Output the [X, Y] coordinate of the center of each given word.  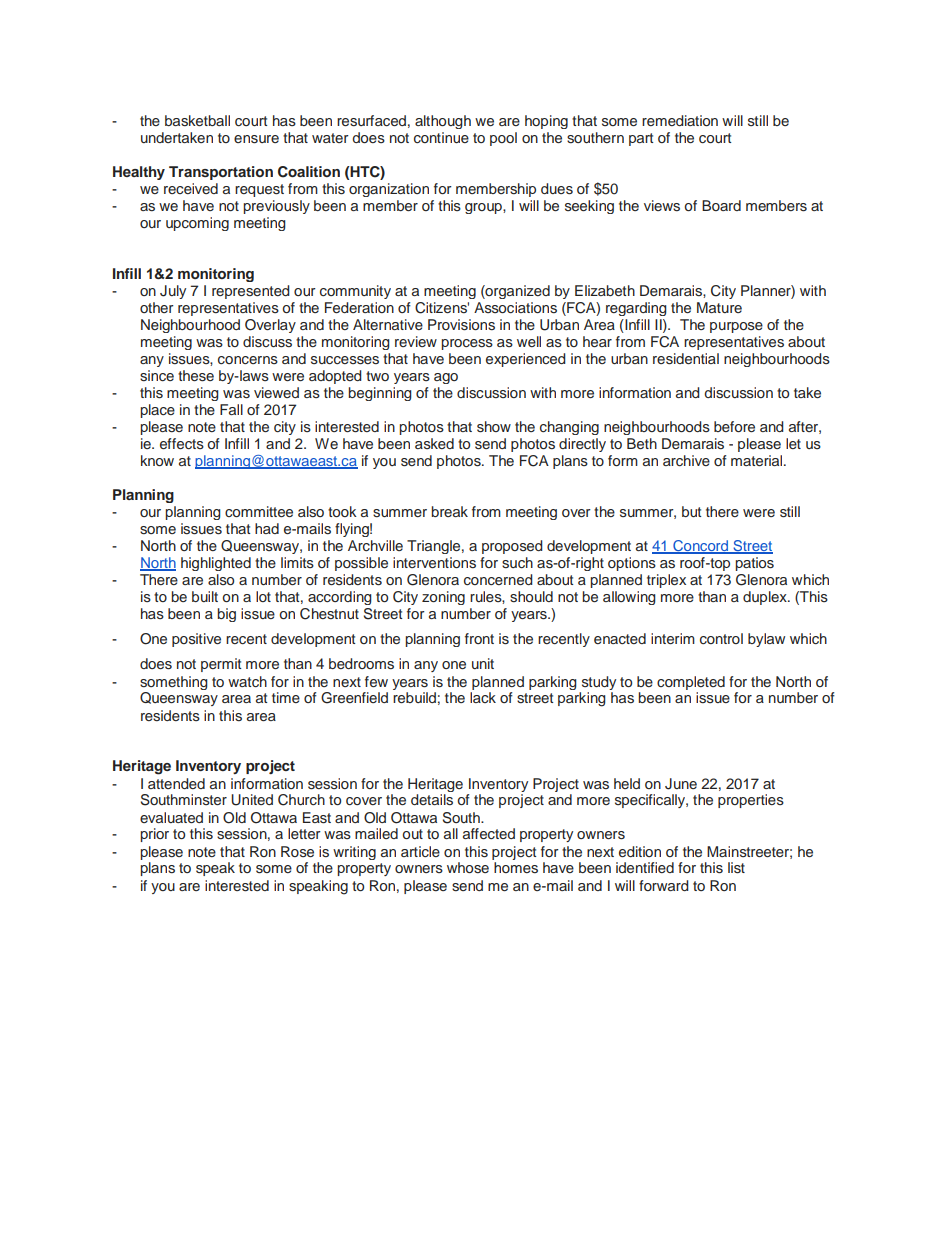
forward [664, 885]
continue [441, 137]
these [196, 376]
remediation [680, 120]
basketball [197, 120]
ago [446, 378]
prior [154, 835]
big [226, 615]
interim [673, 638]
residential [686, 359]
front [479, 638]
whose [468, 867]
